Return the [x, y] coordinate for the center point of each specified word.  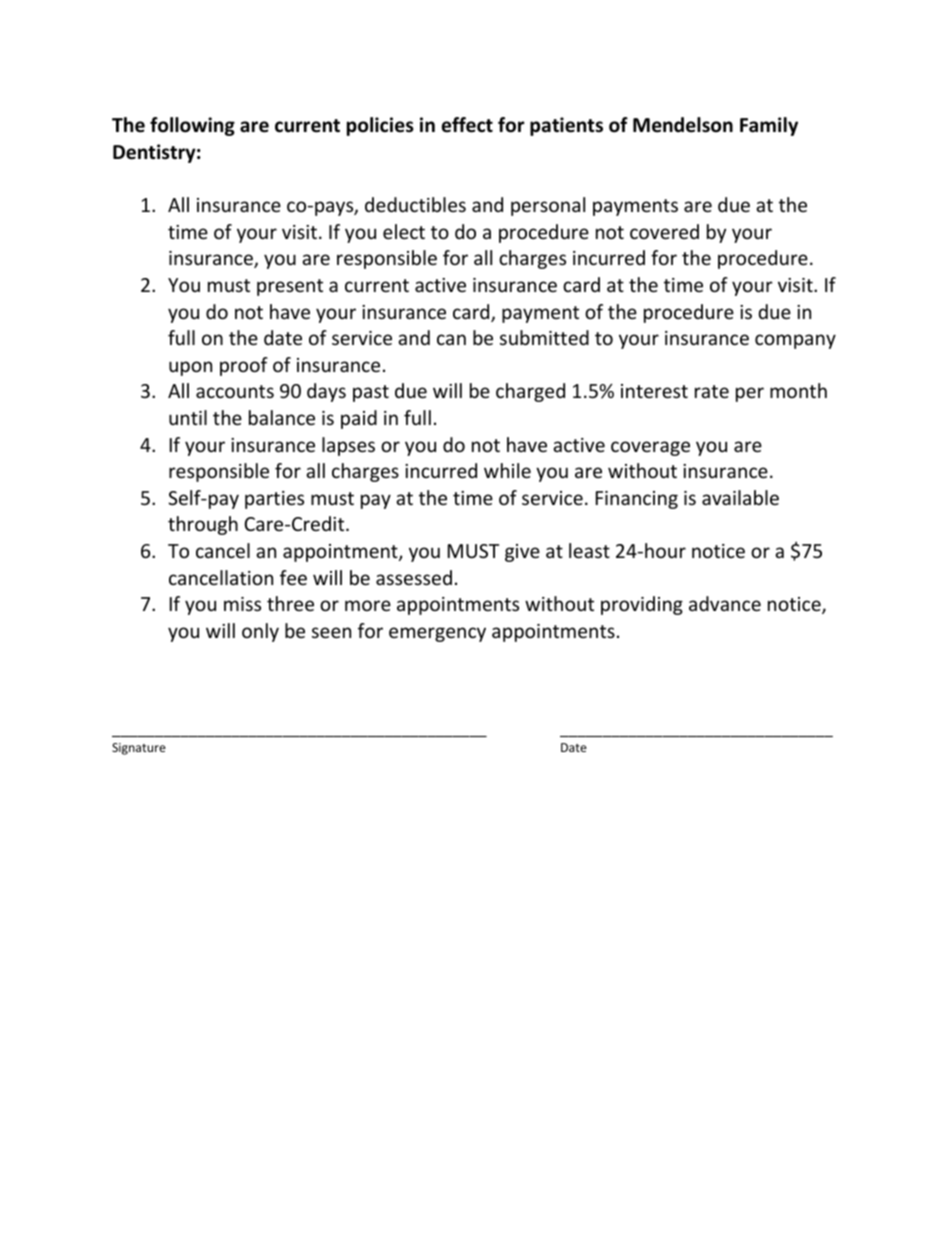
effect [467, 125]
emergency [437, 634]
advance [725, 603]
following [192, 126]
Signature [139, 749]
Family [769, 126]
